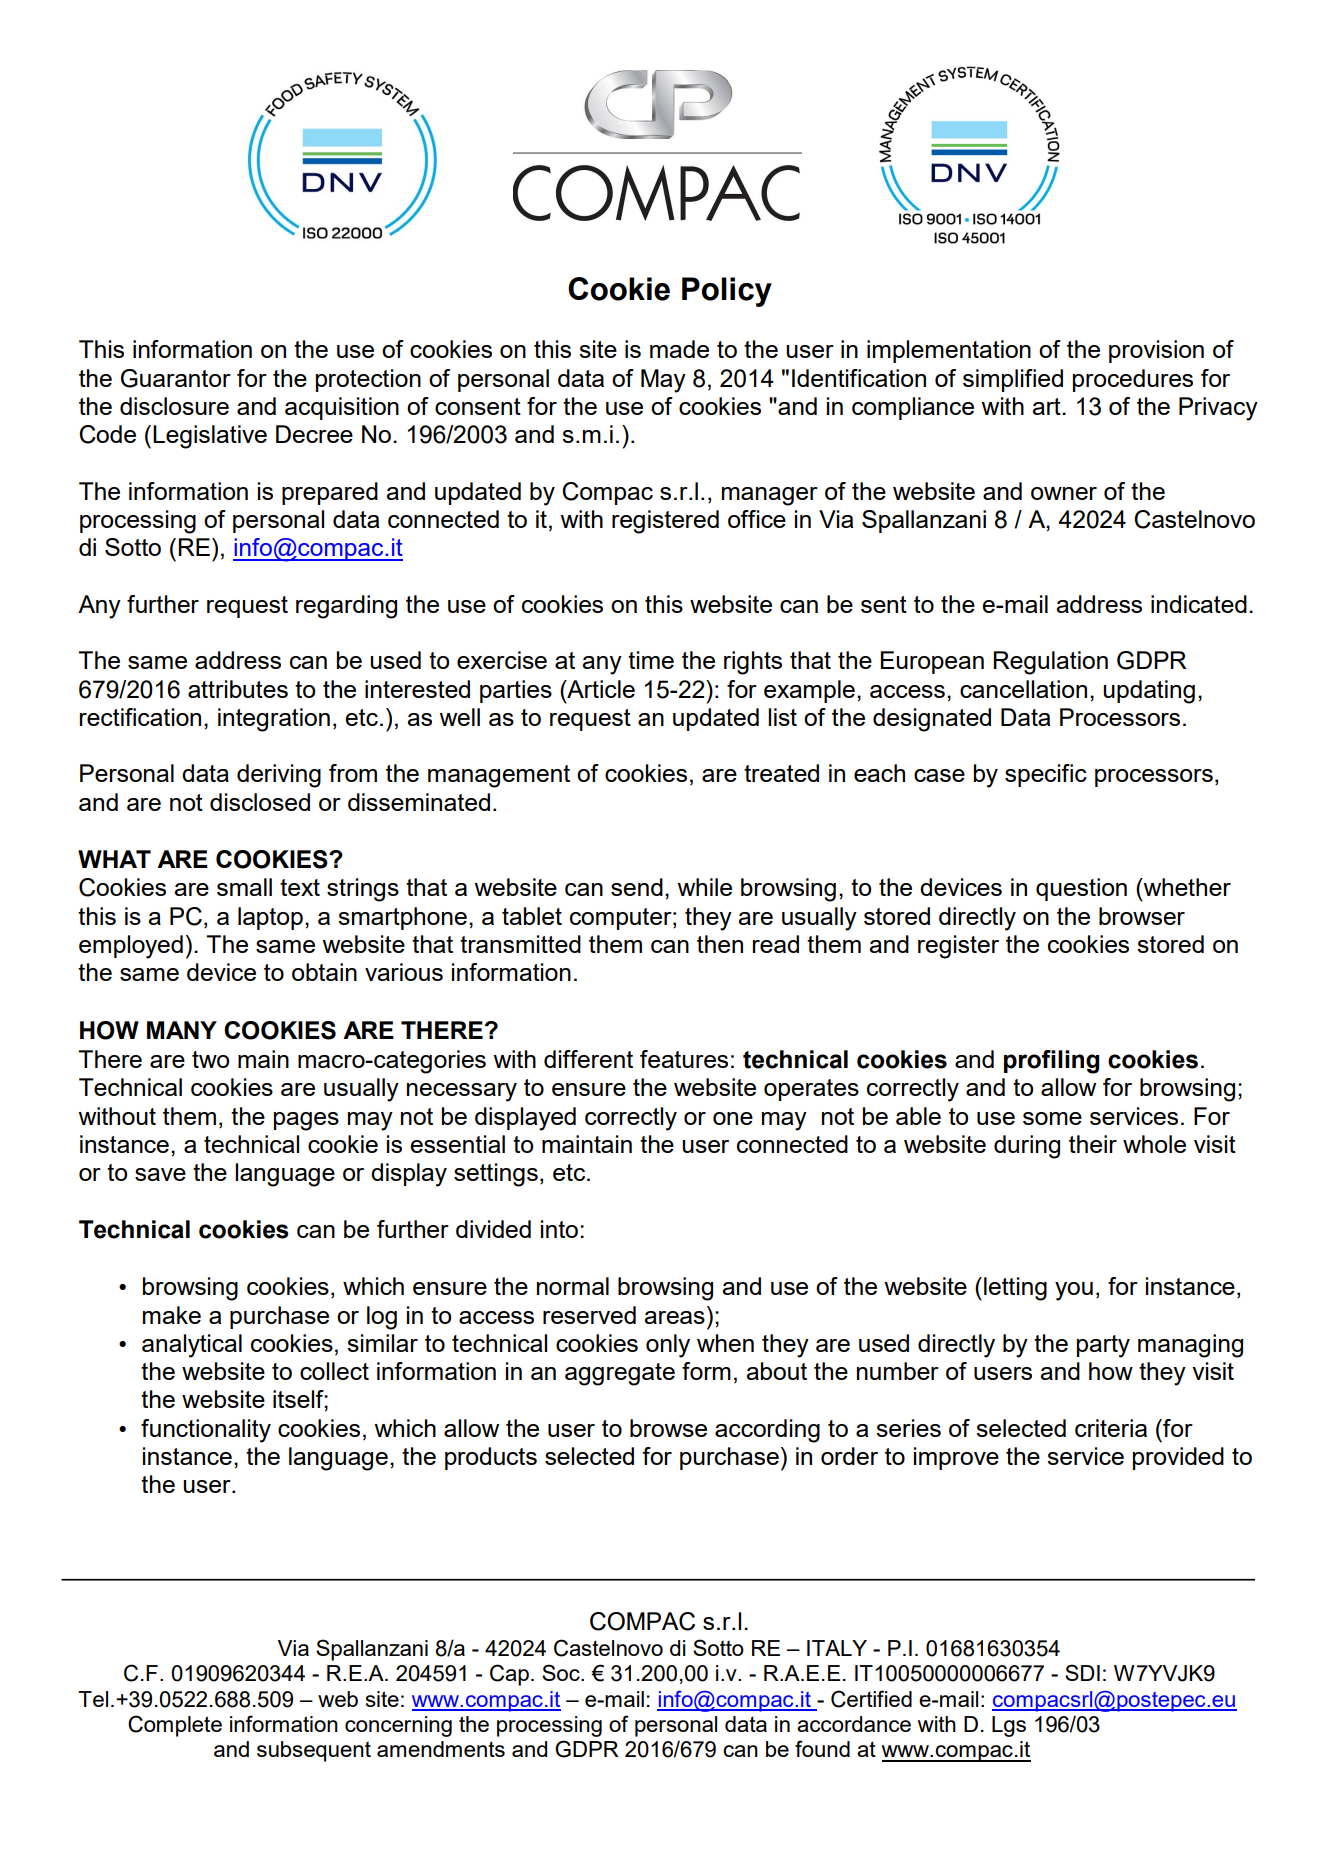  Describe the element at coordinates (260, 802) in the screenshot. I see `disclosed` at that location.
